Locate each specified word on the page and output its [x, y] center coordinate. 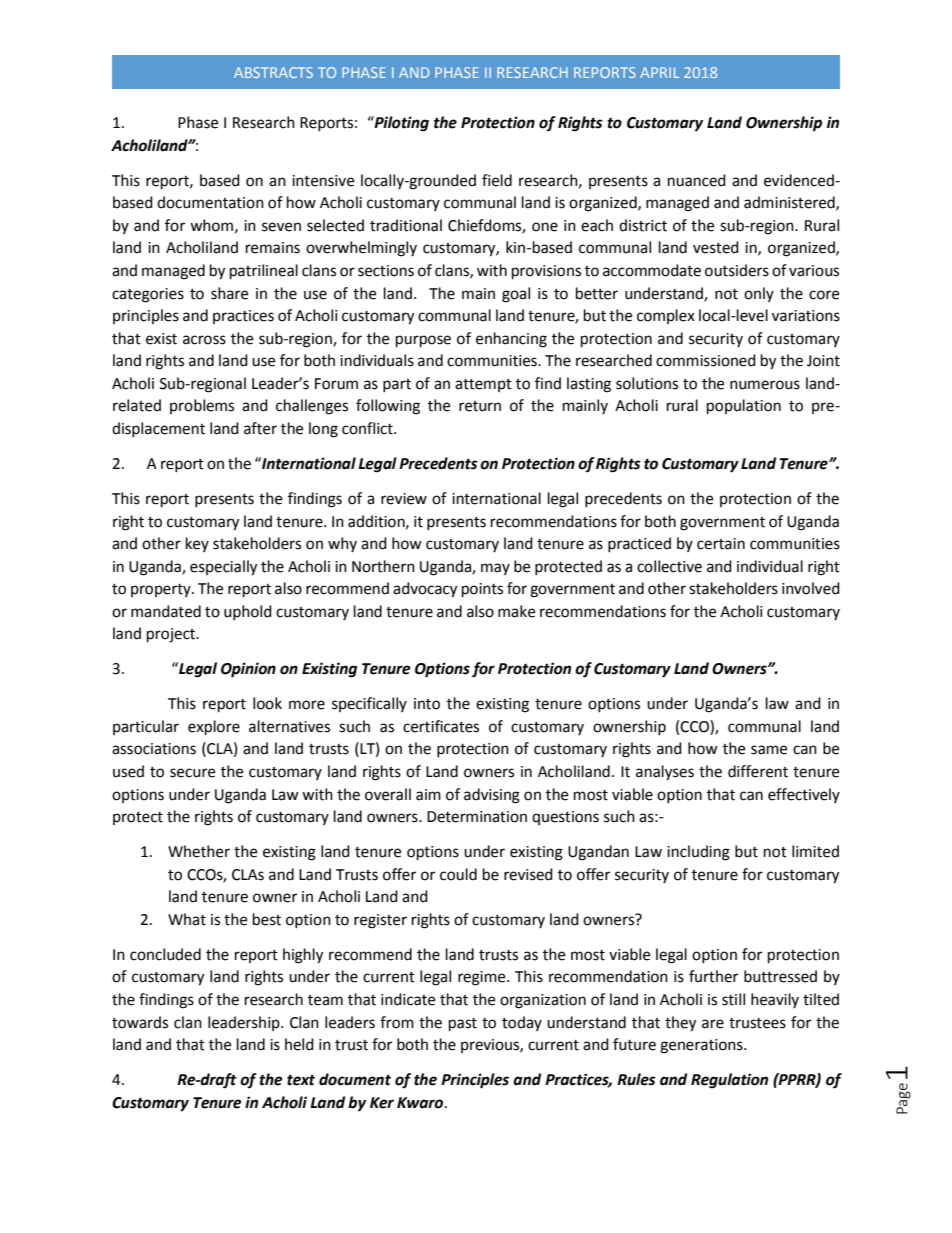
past [463, 1025]
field [497, 180]
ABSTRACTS [273, 72]
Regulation [729, 1081]
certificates [441, 726]
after [260, 428]
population [744, 407]
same [769, 750]
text [301, 1080]
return [480, 406]
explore [214, 728]
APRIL [659, 72]
